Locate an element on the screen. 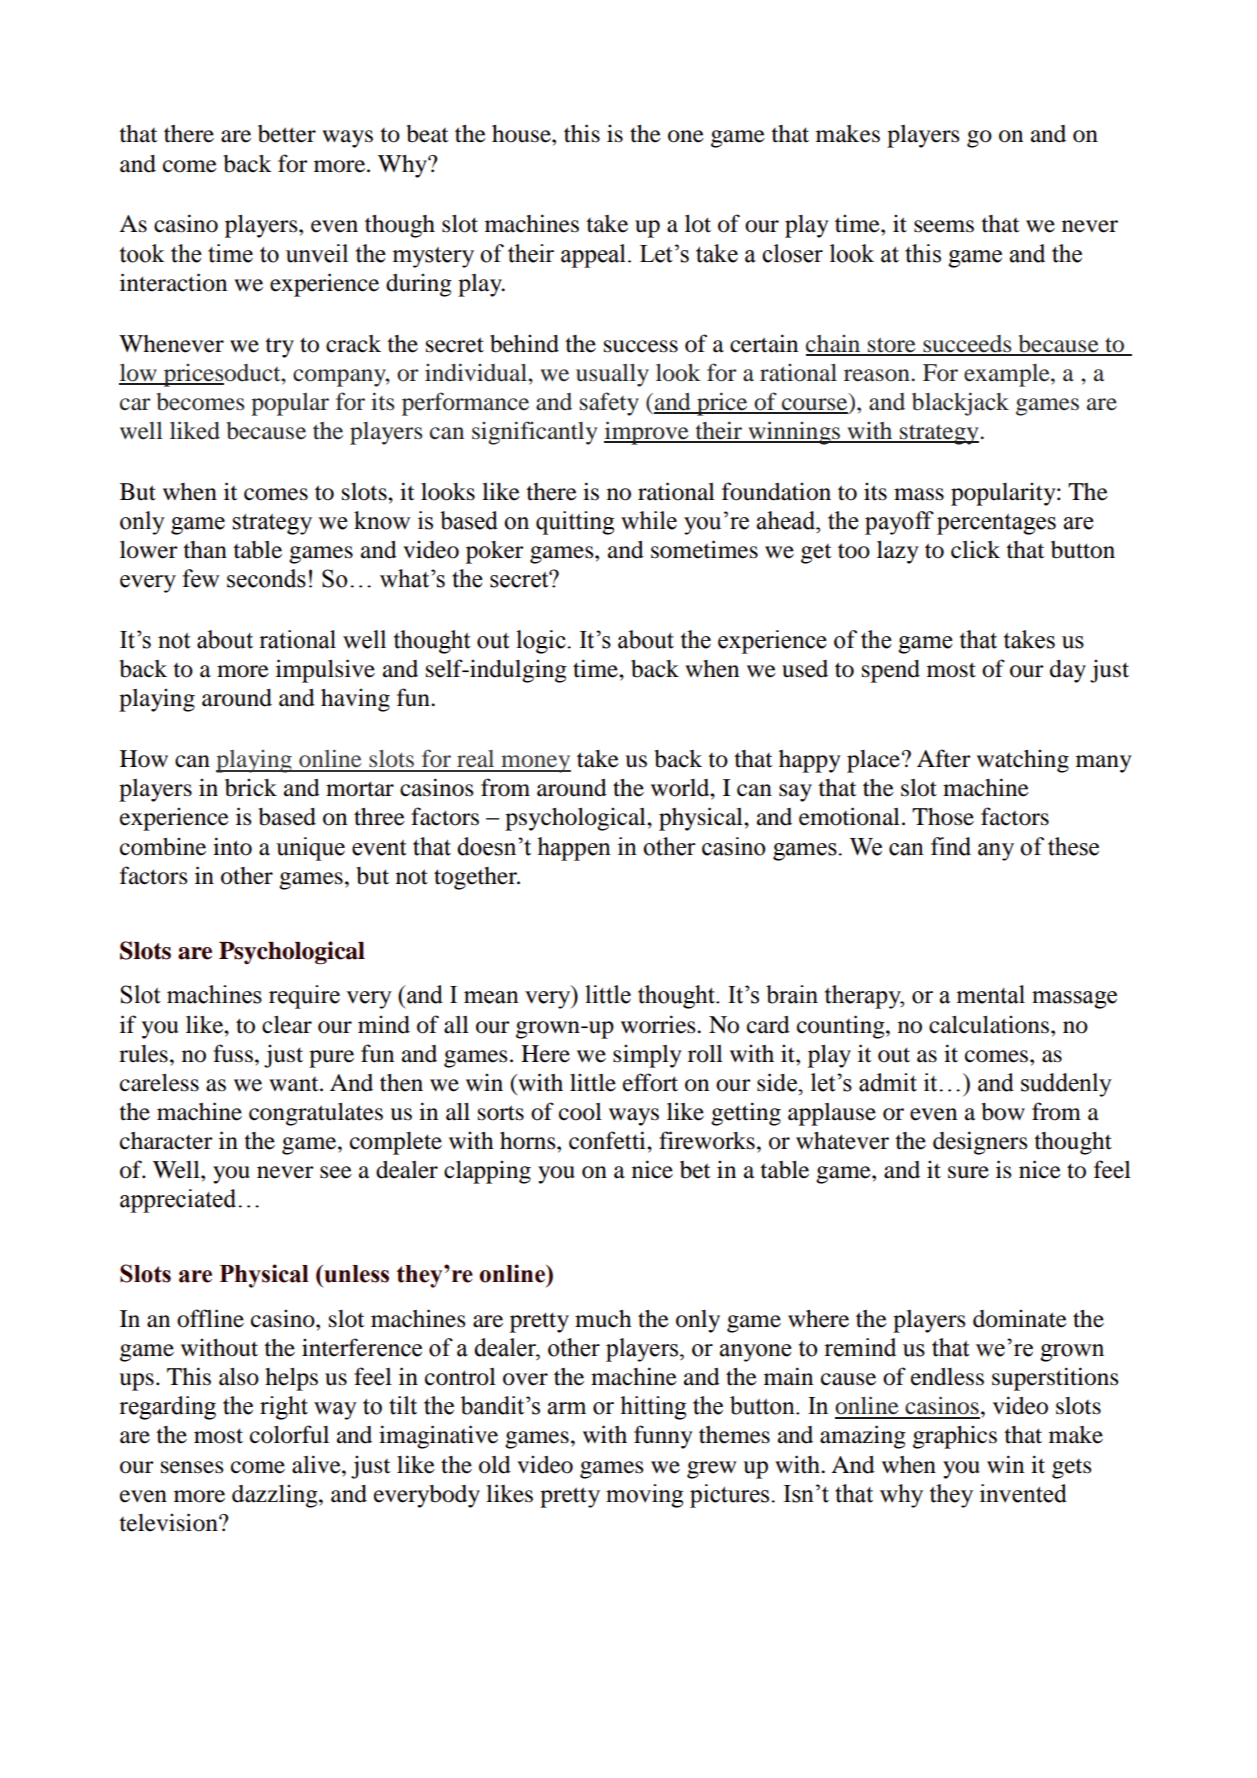 This screenshot has width=1257, height=1778. seems is located at coordinates (944, 226).
